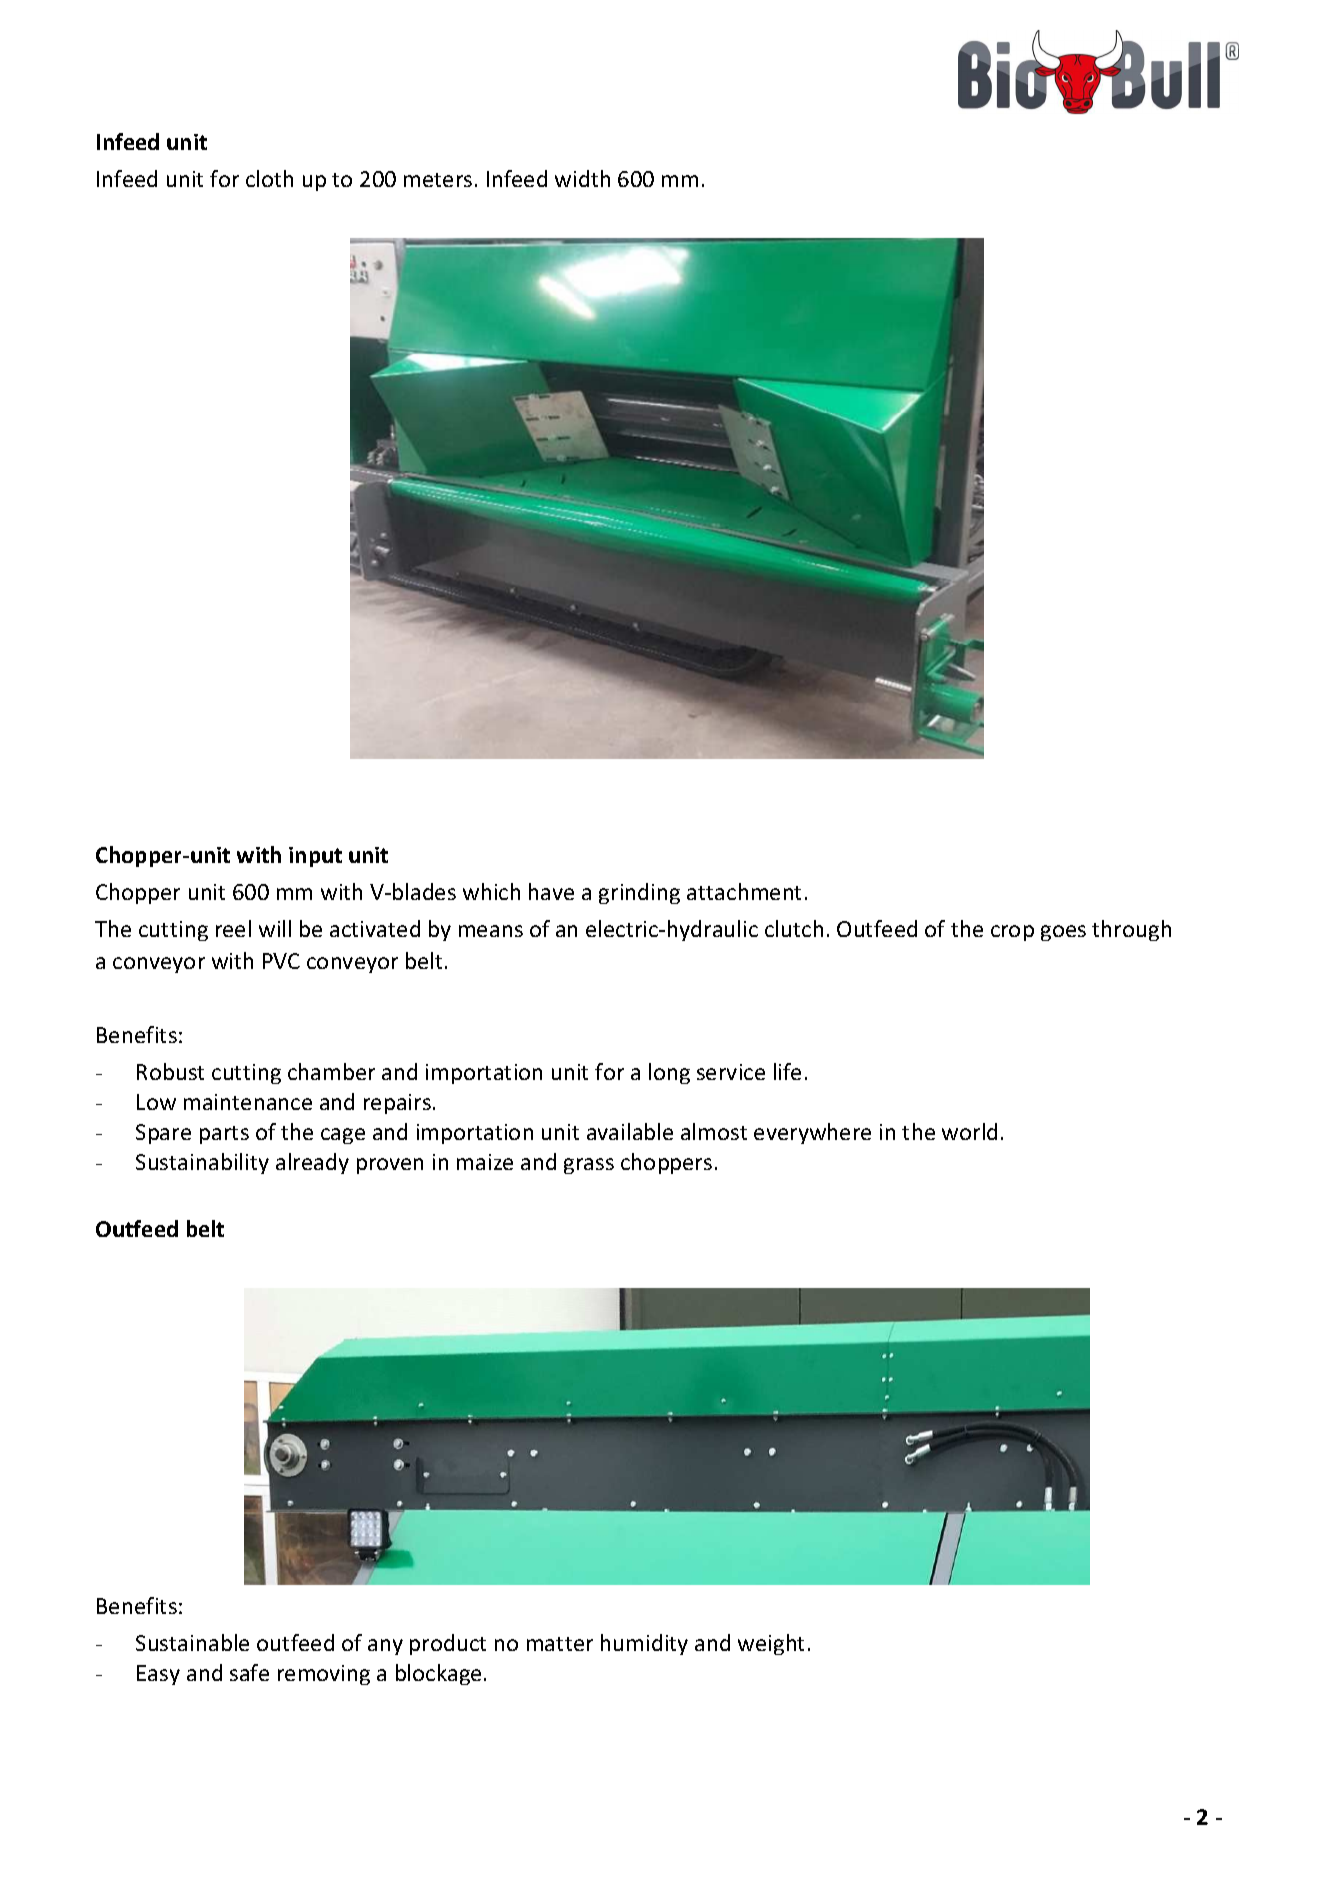  I want to click on weight, so click(771, 1644).
